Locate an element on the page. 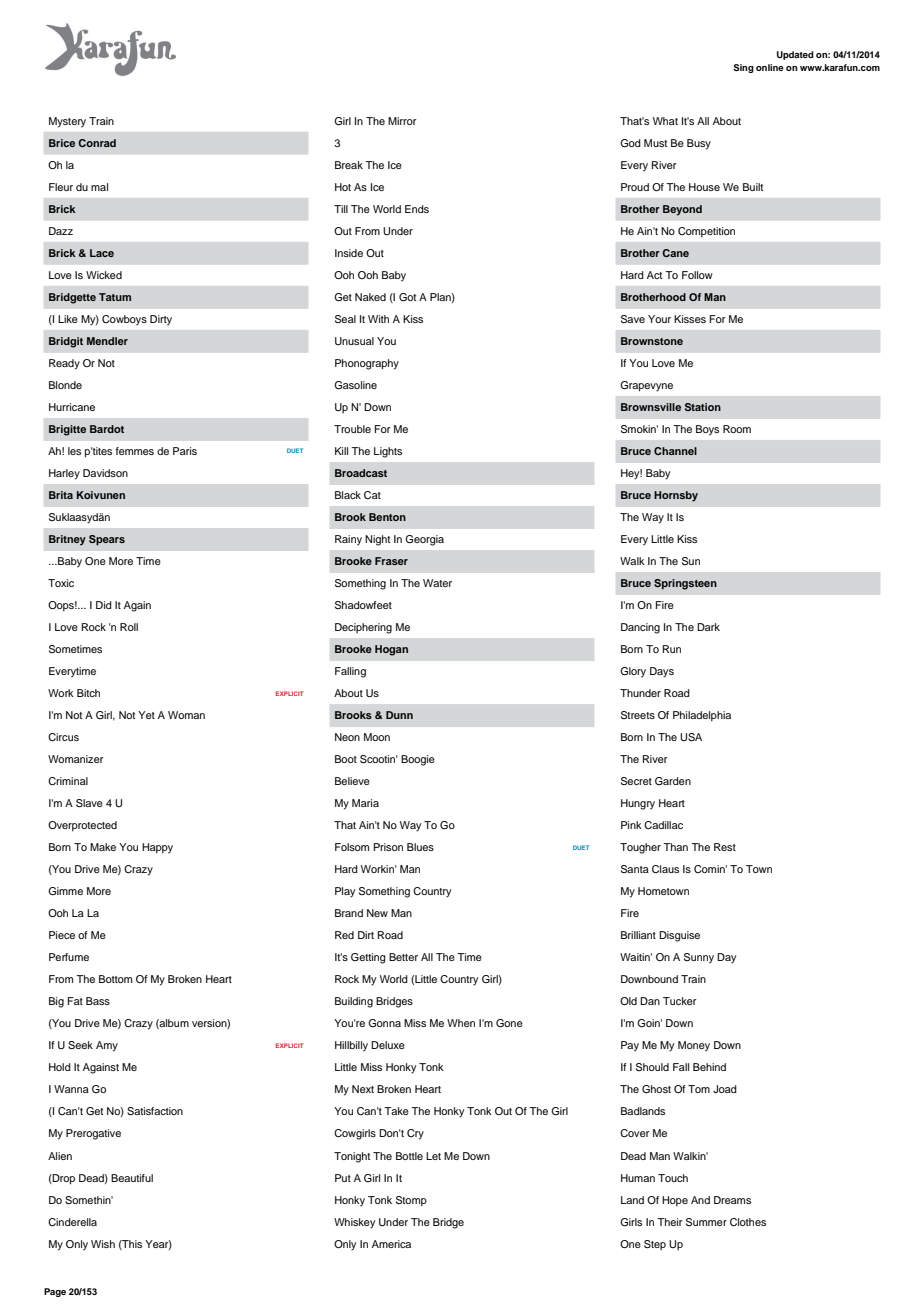 The image size is (924, 1308). Break is located at coordinates (349, 165).
